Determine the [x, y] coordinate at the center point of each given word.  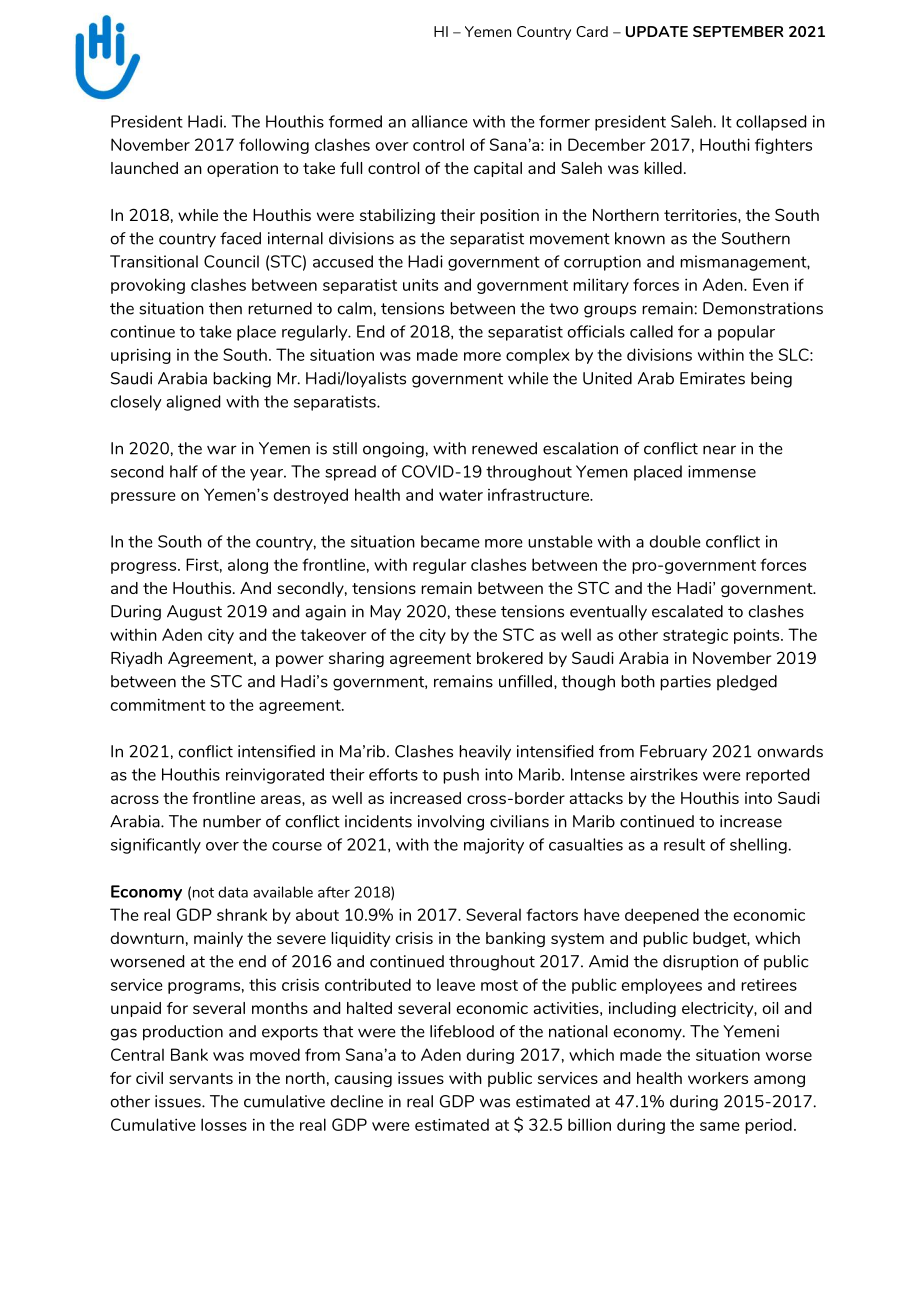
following [274, 146]
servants [201, 1078]
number [232, 821]
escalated [687, 611]
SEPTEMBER [738, 31]
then [225, 308]
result [684, 844]
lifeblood [462, 1031]
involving [451, 823]
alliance [440, 121]
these [475, 611]
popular [746, 333]
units [420, 285]
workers [718, 1078]
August [194, 613]
